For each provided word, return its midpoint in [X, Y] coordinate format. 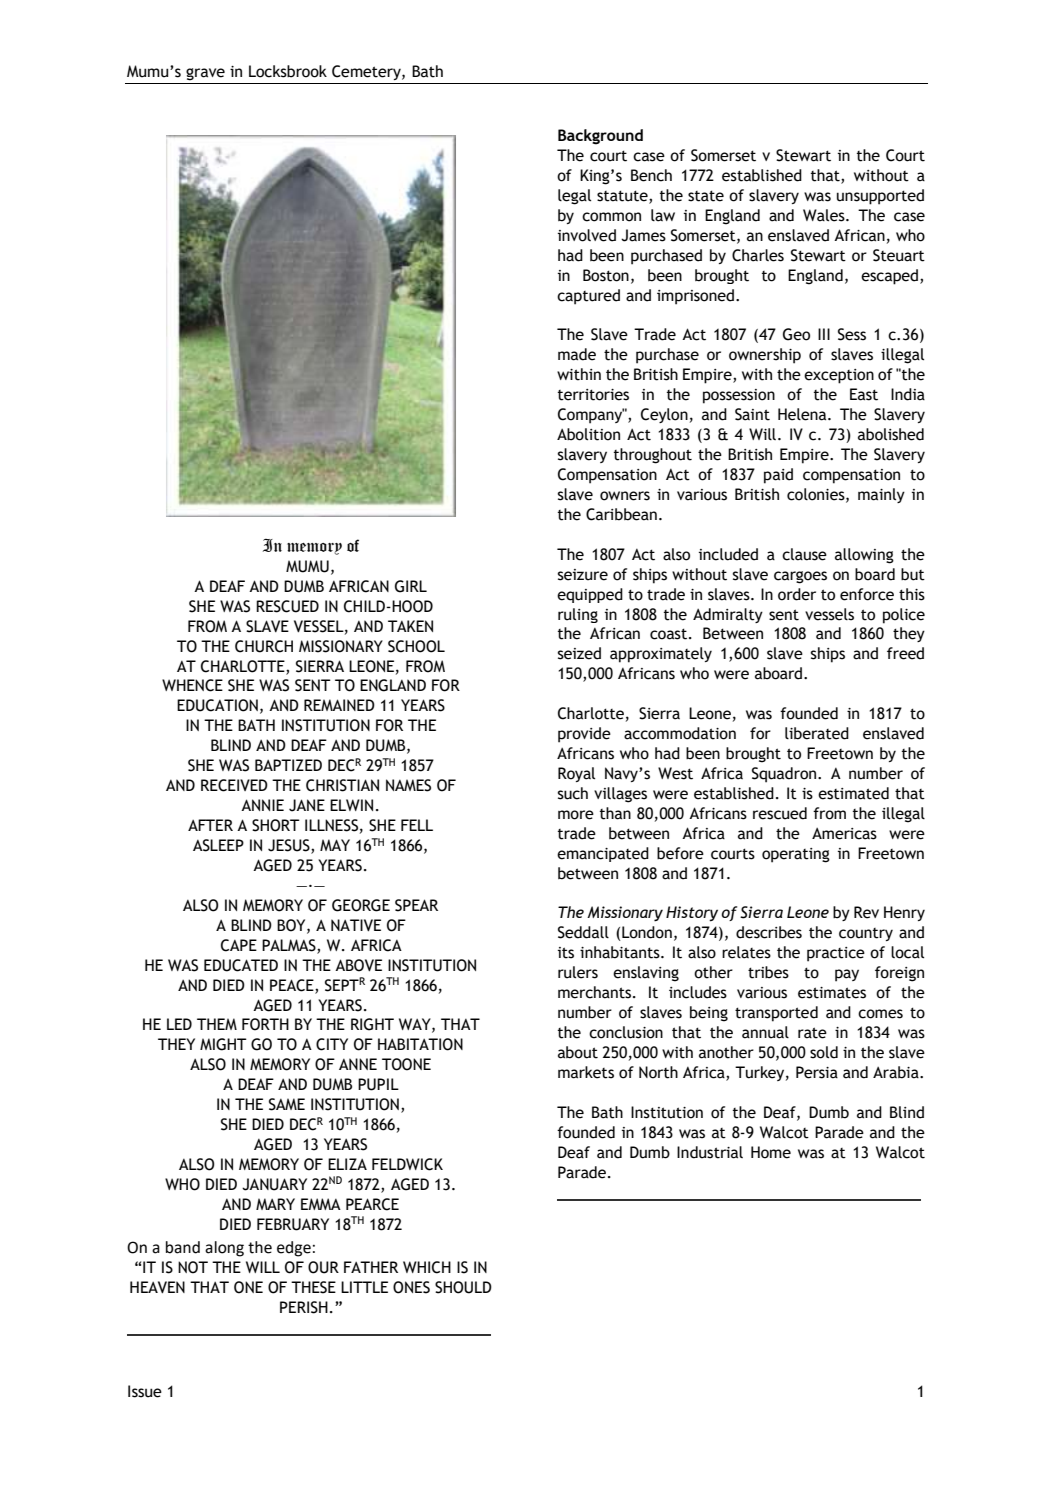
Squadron [785, 775]
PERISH [304, 1307]
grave [205, 74]
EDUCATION [217, 705]
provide [584, 735]
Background [600, 137]
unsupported [880, 197]
